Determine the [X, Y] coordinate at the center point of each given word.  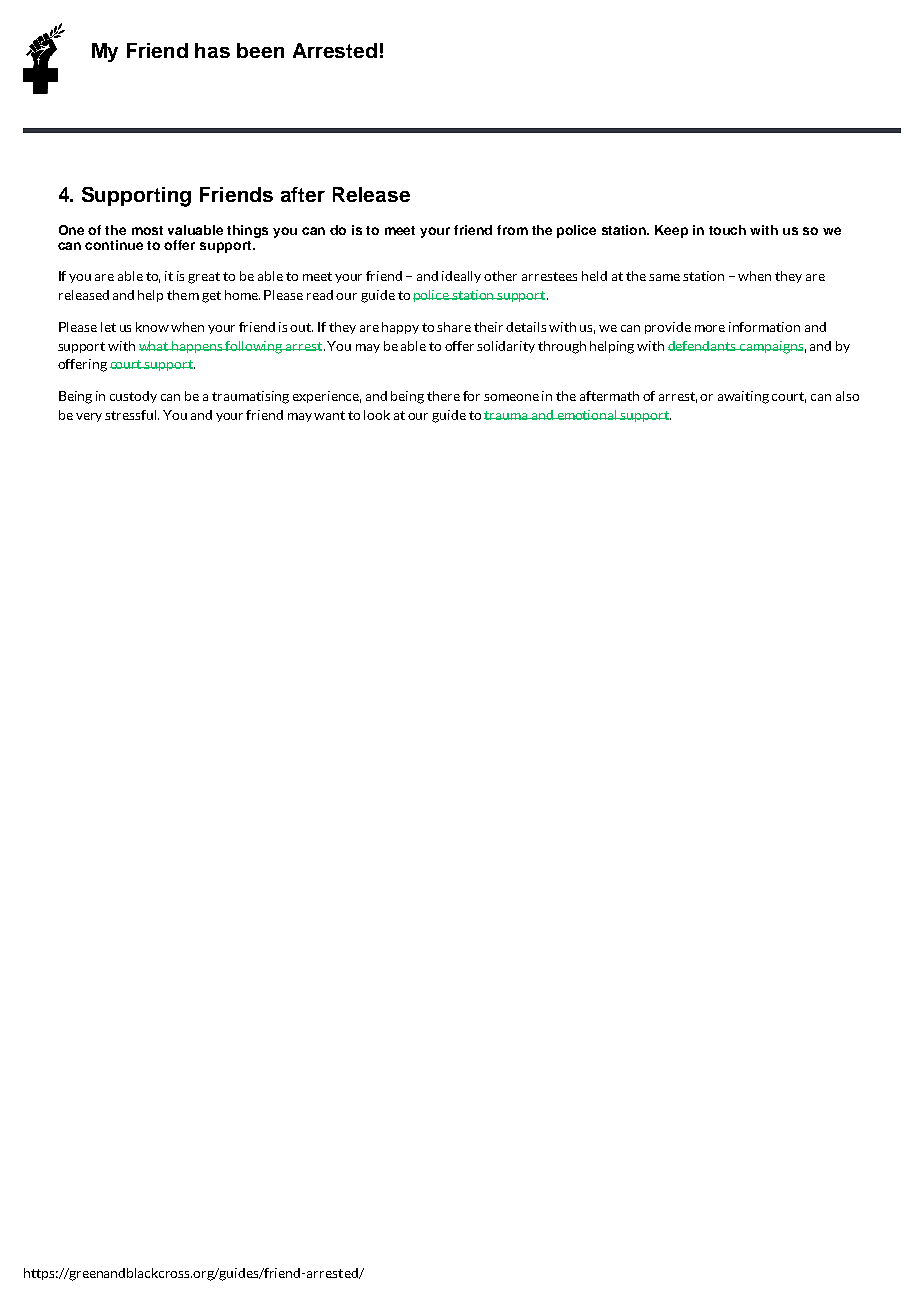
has [212, 50]
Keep [671, 231]
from [512, 230]
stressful [132, 415]
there [443, 396]
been [260, 50]
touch [727, 230]
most [147, 230]
